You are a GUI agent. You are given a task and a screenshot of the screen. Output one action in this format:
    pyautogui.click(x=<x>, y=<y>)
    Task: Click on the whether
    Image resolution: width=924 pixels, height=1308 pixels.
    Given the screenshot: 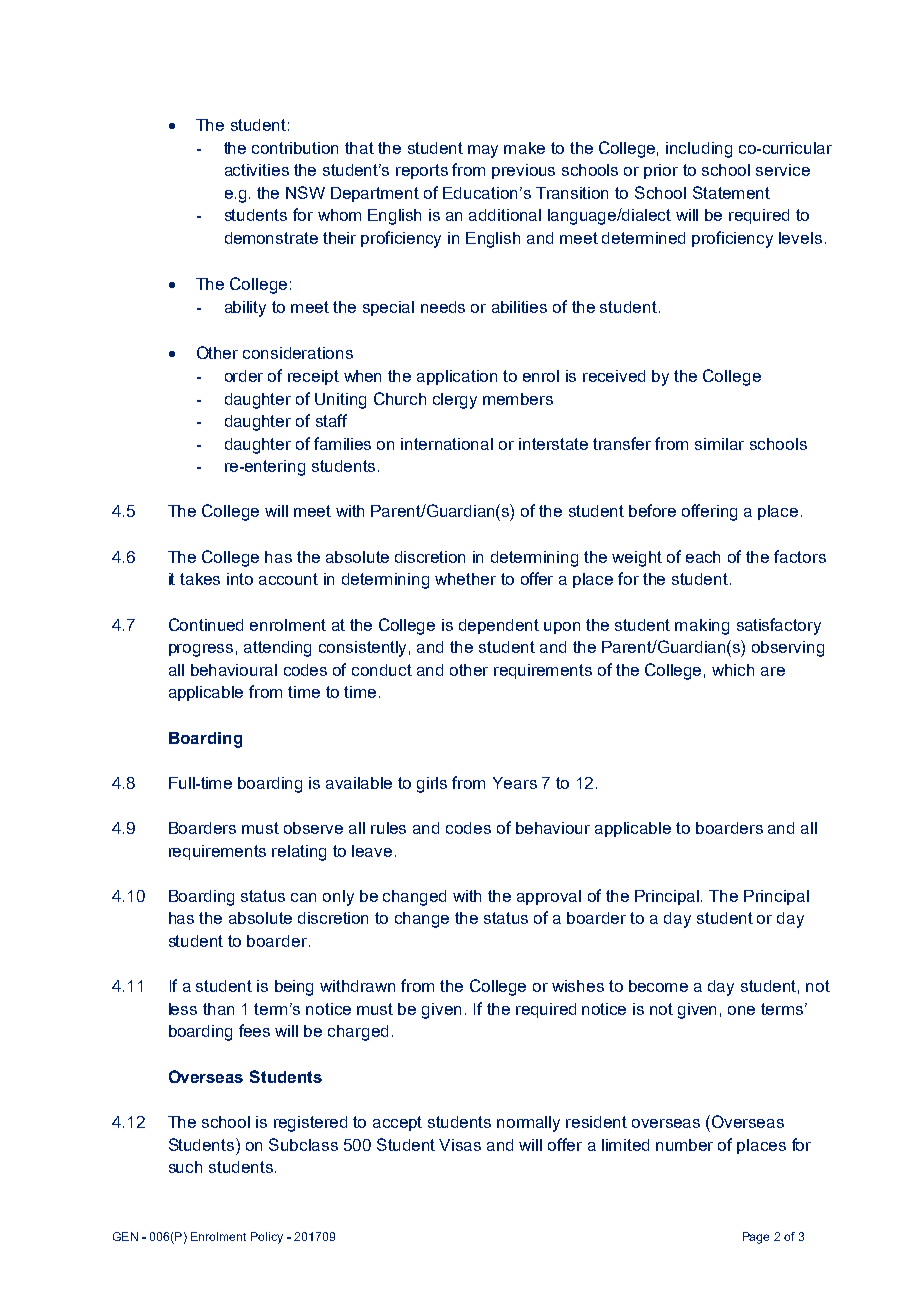 What is the action you would take?
    pyautogui.click(x=465, y=579)
